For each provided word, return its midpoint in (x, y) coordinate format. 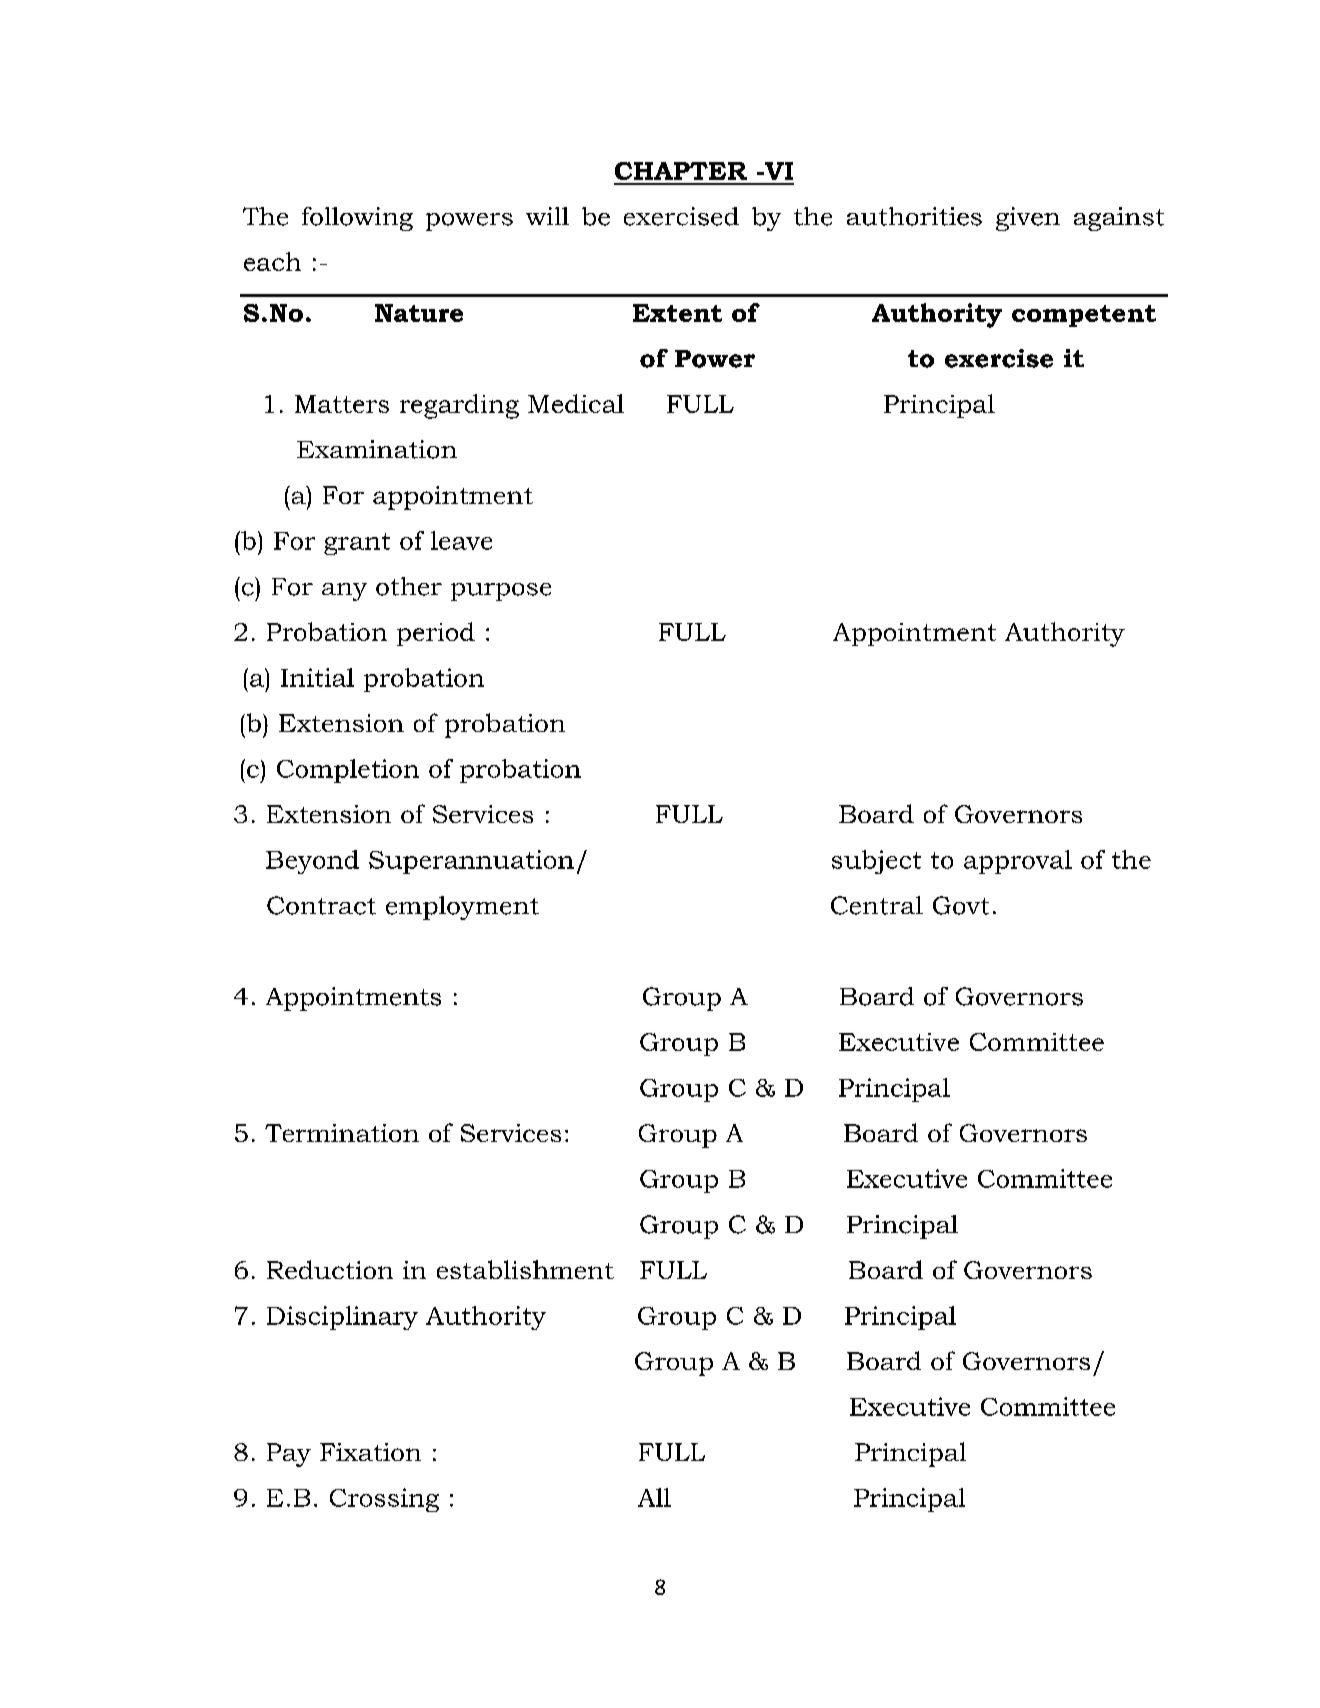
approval (1018, 862)
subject (876, 862)
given (1028, 219)
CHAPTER (681, 171)
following (357, 219)
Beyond (312, 862)
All (654, 1497)
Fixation (370, 1452)
